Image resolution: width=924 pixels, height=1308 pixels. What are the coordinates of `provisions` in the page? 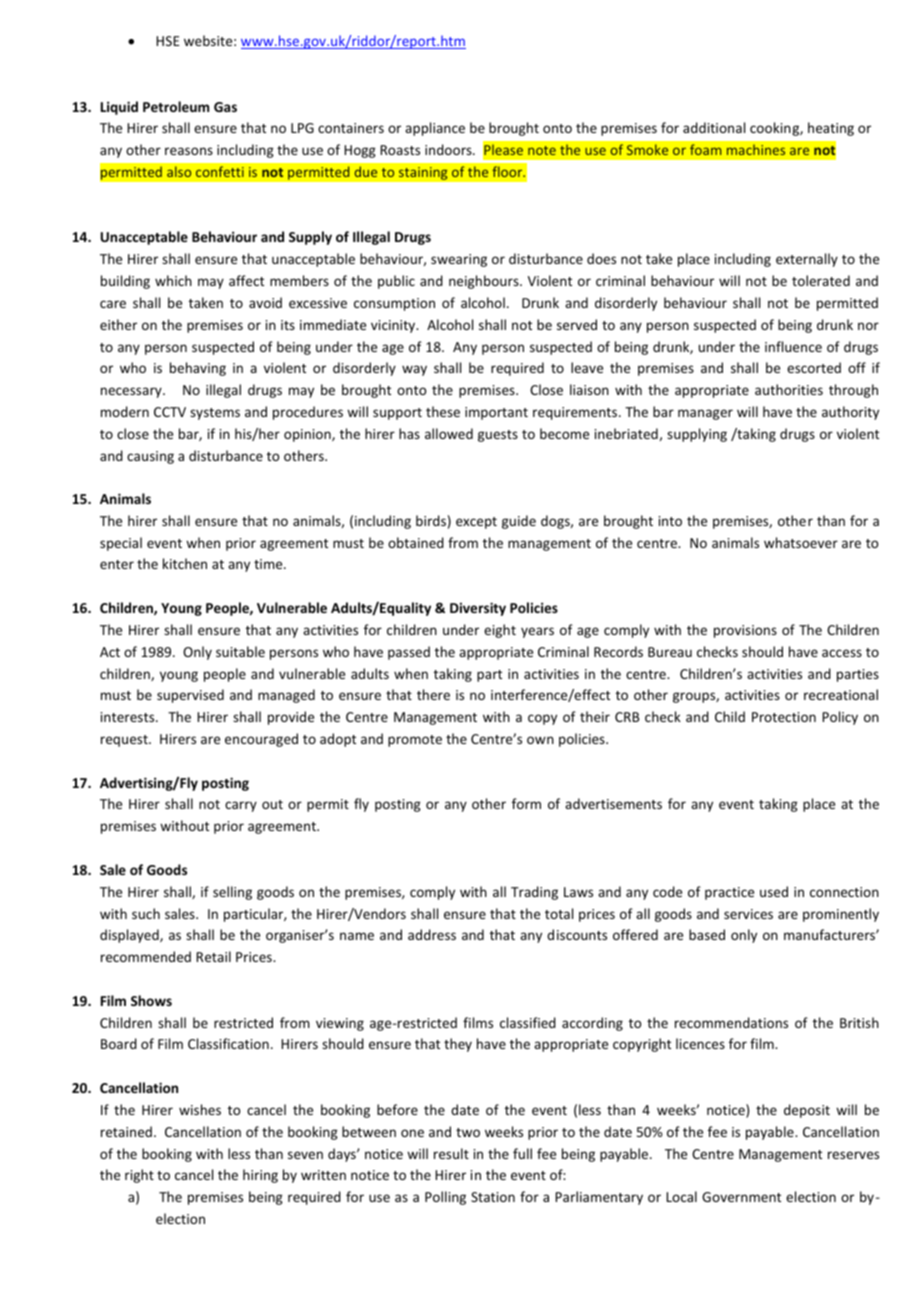 It's located at (745, 631).
